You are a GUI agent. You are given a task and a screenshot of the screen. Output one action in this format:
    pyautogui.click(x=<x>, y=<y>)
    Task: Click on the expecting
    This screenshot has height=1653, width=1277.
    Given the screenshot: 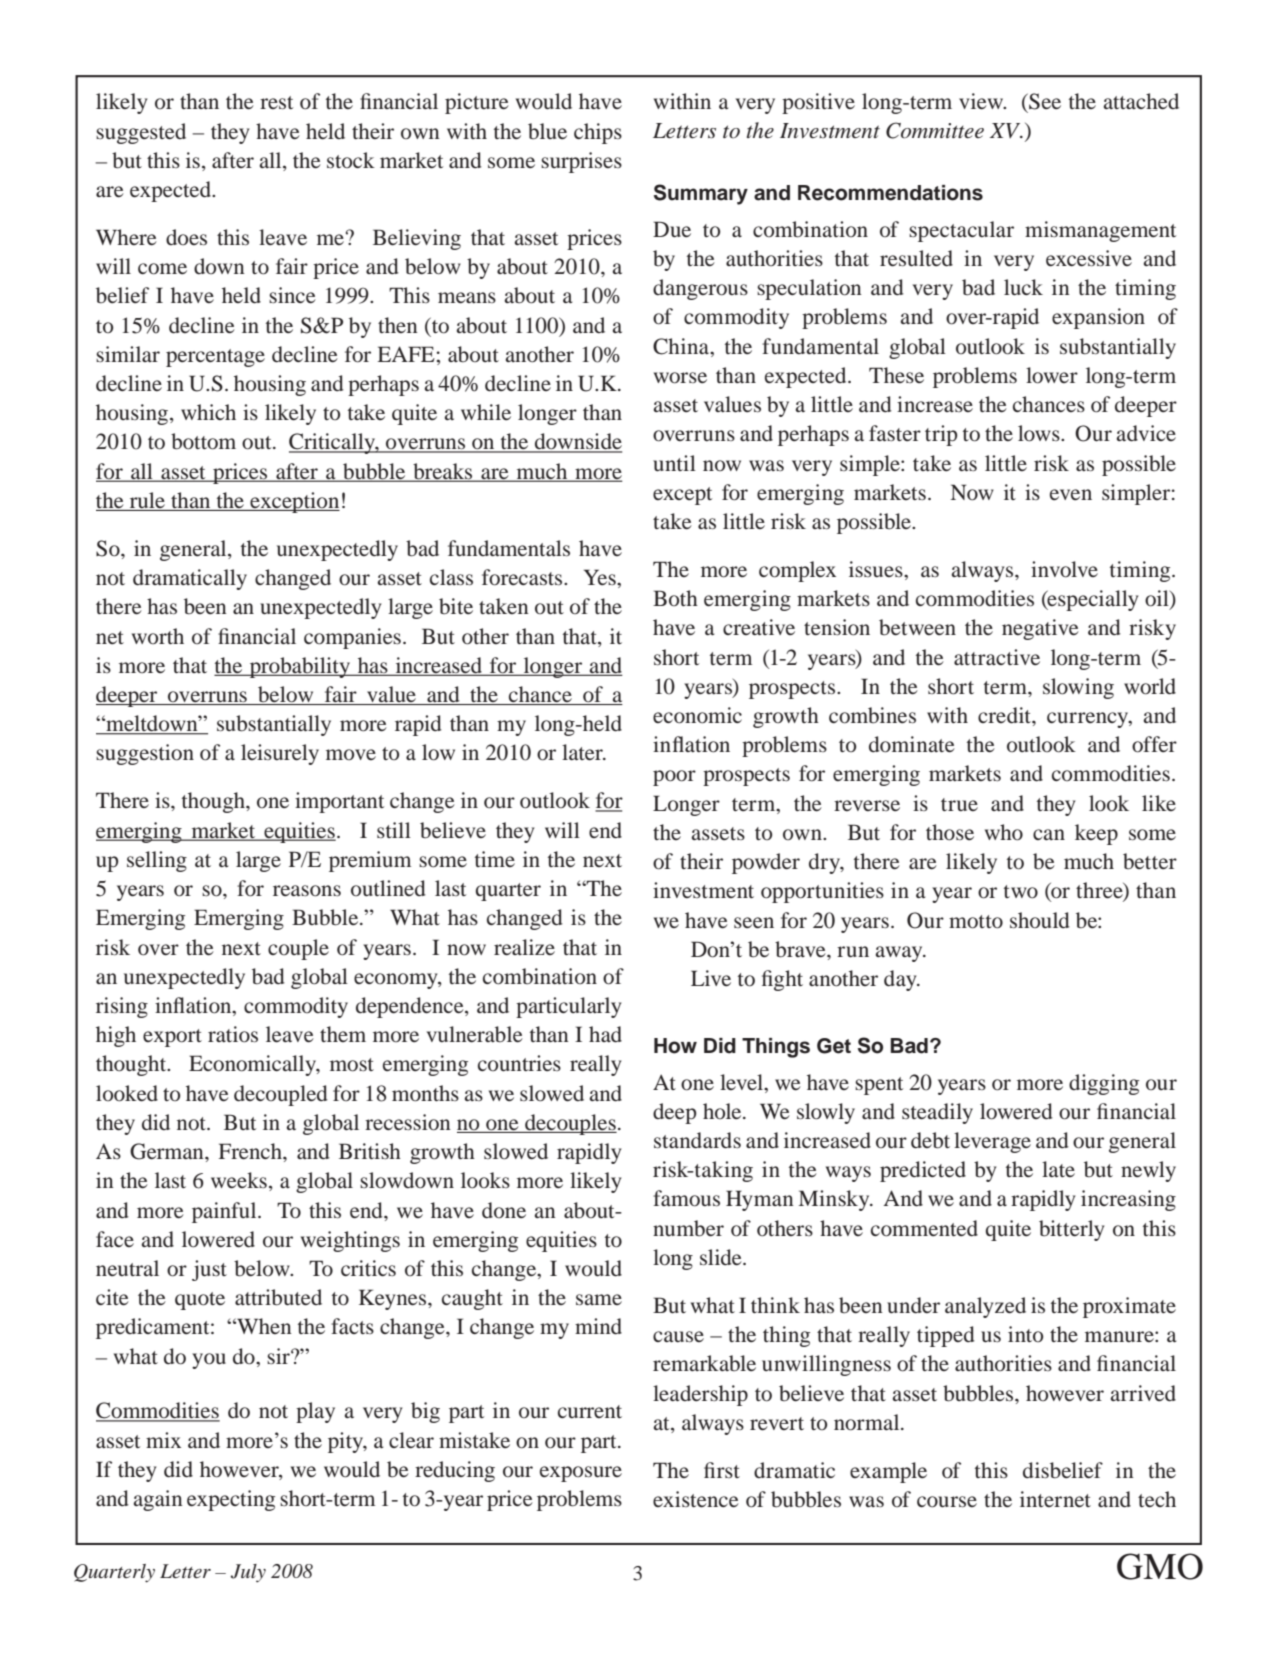 What is the action you would take?
    pyautogui.click(x=231, y=1500)
